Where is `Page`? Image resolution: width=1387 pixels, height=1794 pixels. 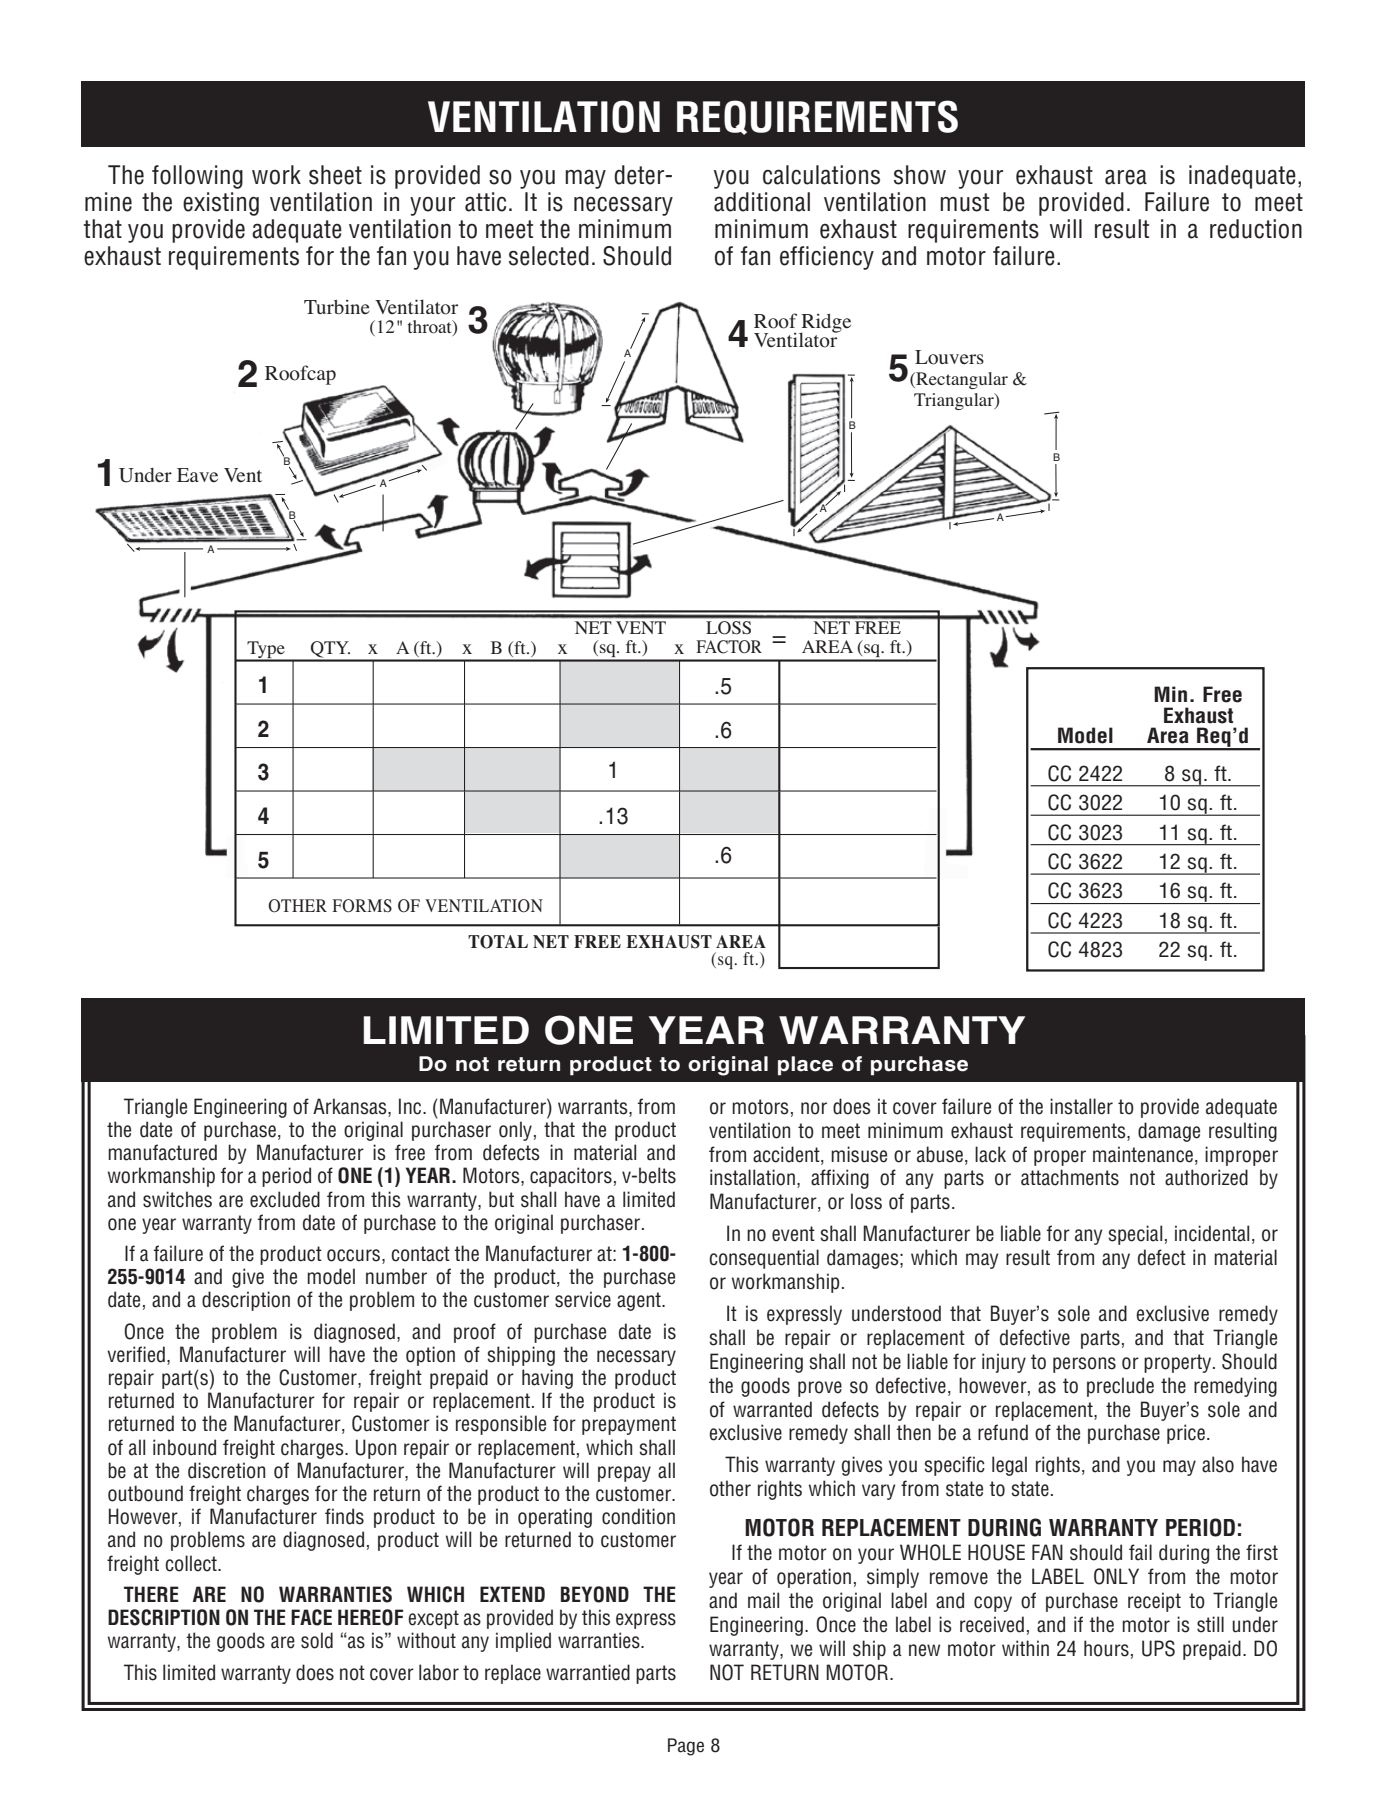
Page is located at coordinates (686, 1747).
